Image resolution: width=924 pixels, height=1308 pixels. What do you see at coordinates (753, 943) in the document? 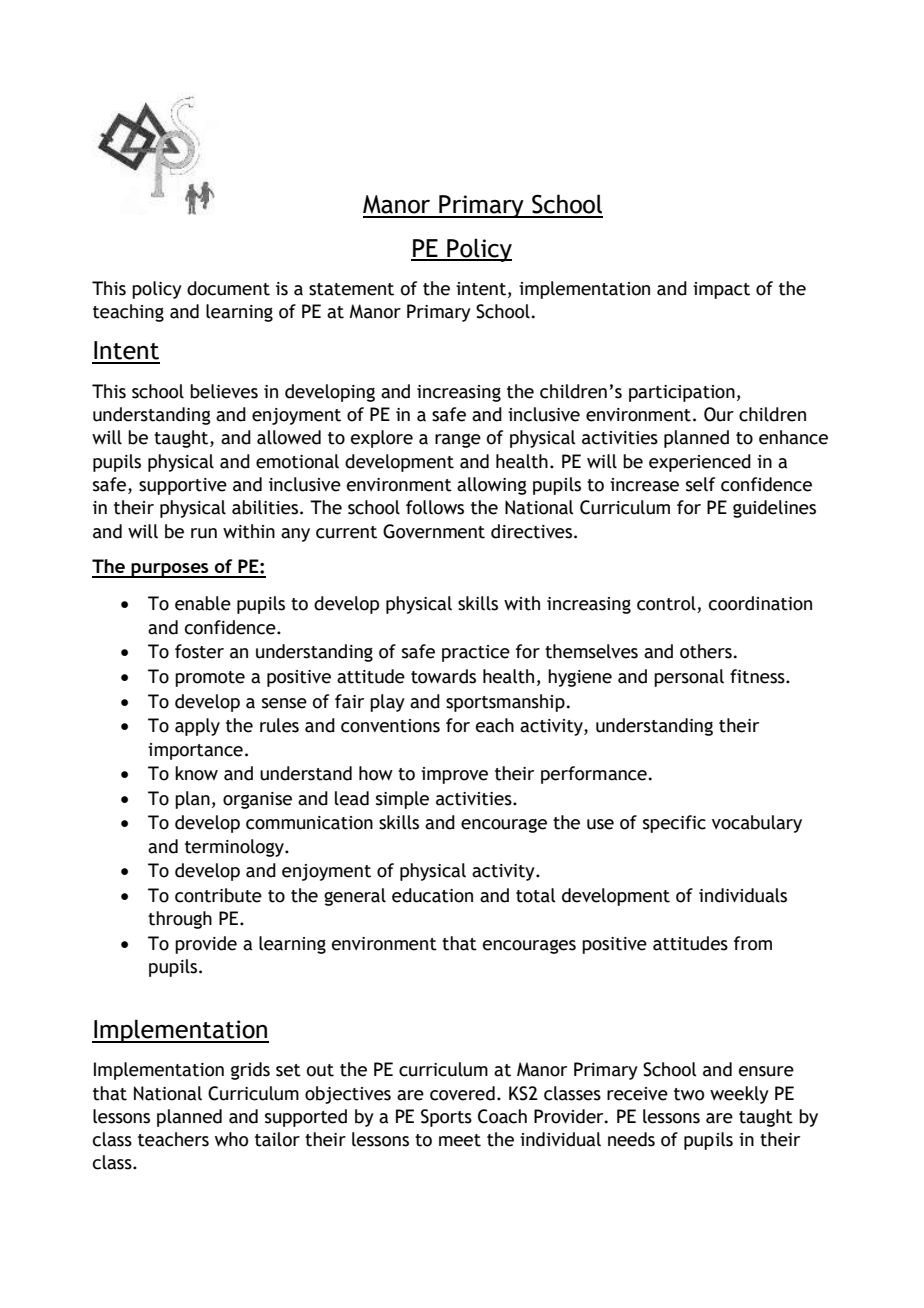
I see `from` at bounding box center [753, 943].
